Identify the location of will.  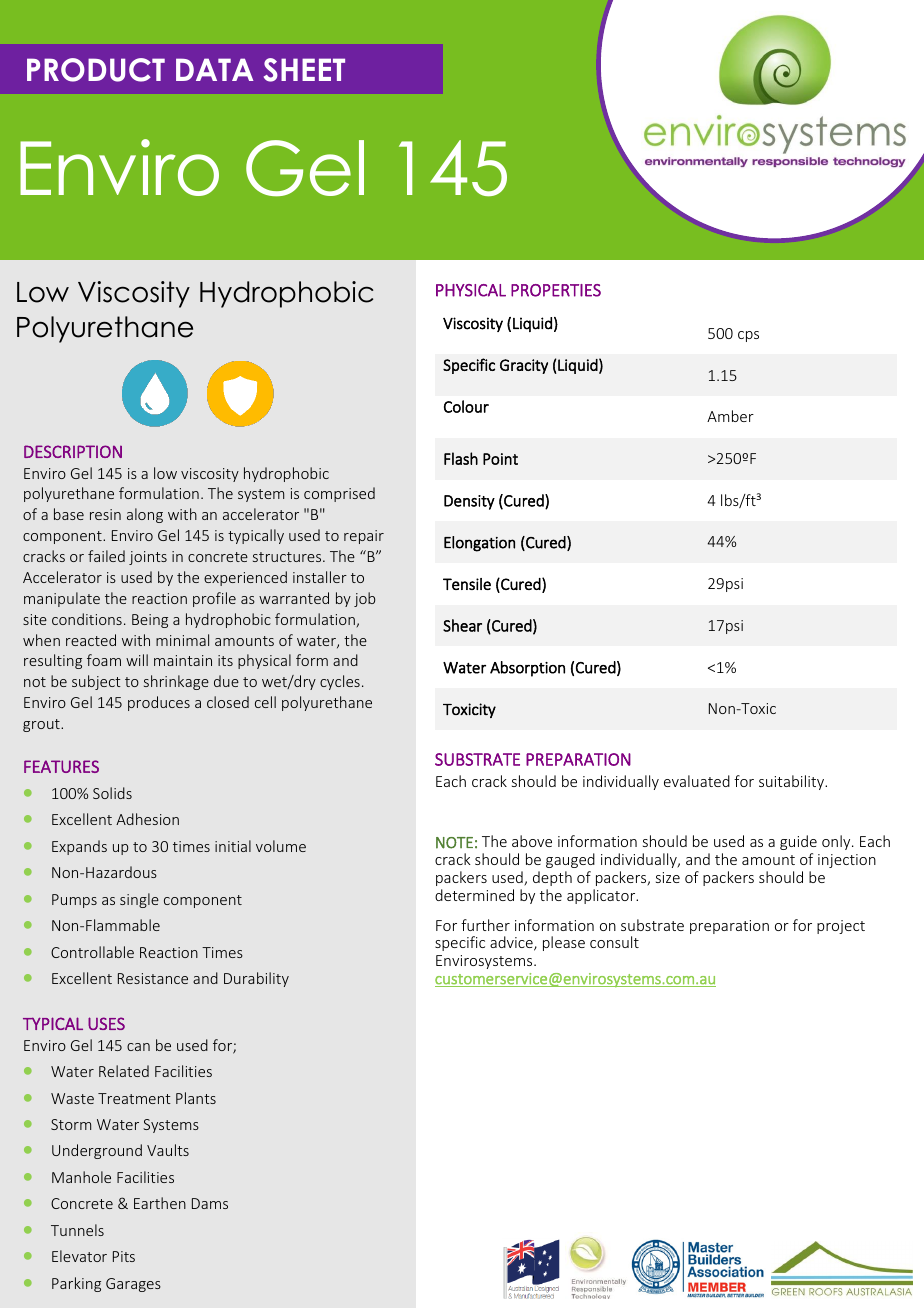
(137, 660).
